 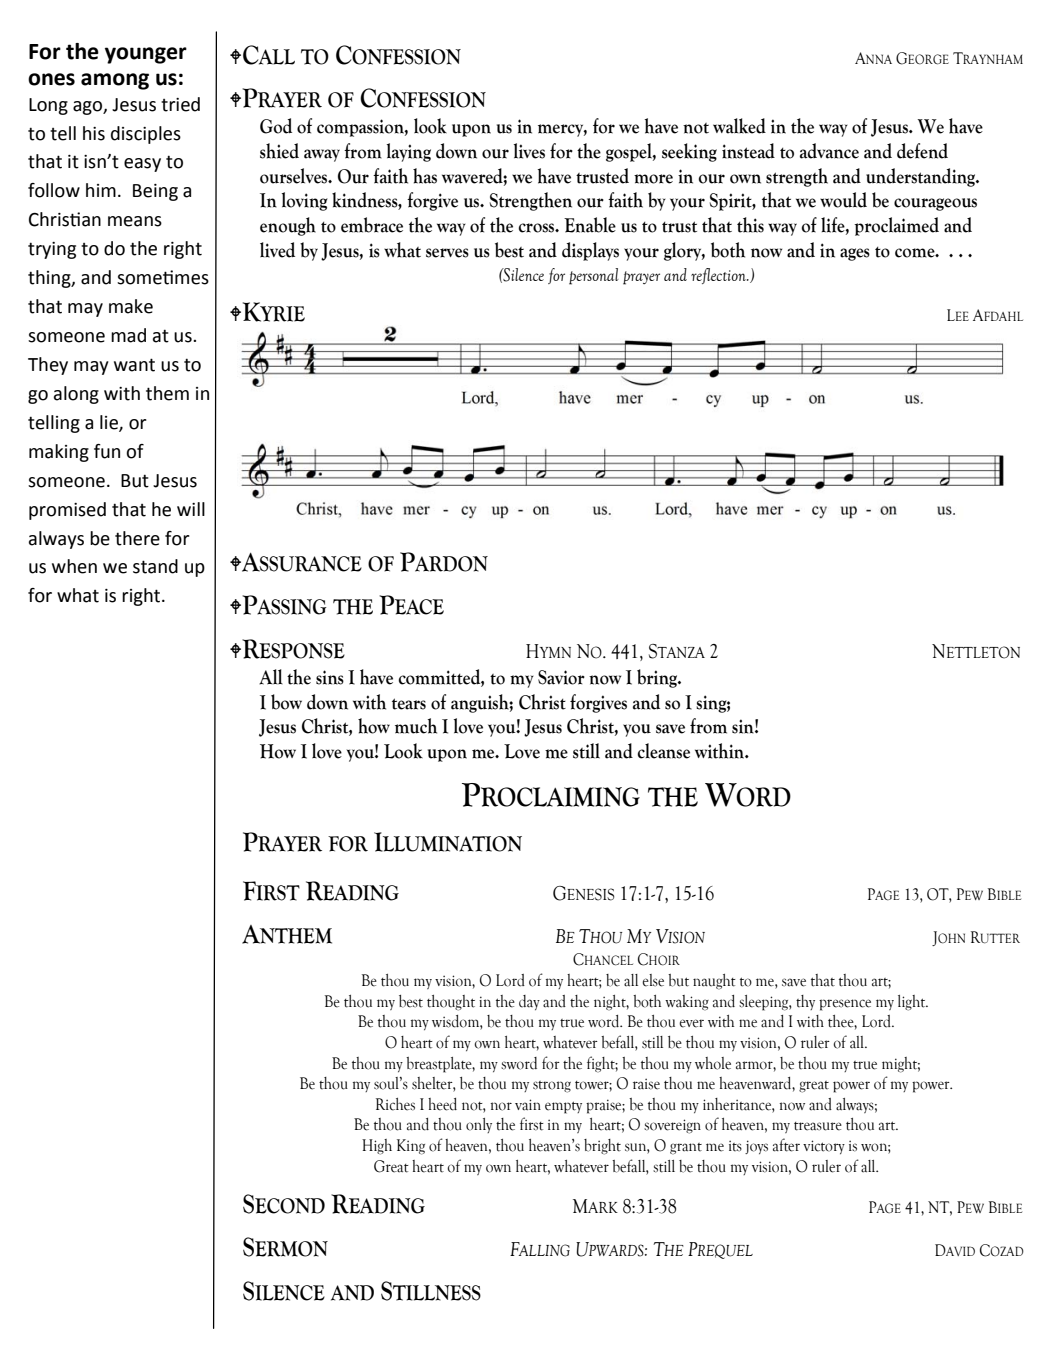 What do you see at coordinates (74, 566) in the screenshot?
I see `when` at bounding box center [74, 566].
